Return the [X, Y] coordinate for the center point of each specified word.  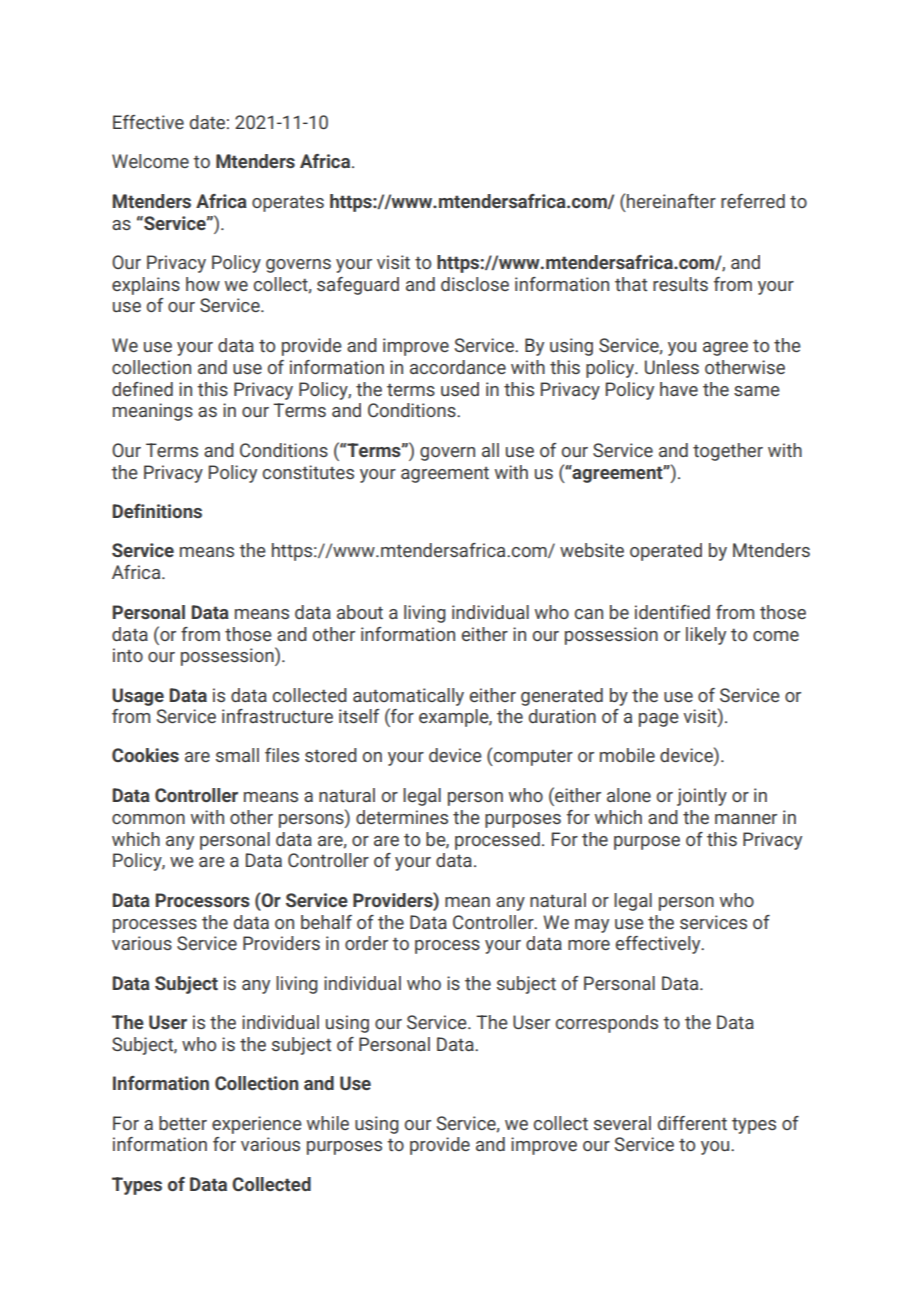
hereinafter [671, 201]
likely [706, 636]
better [183, 1123]
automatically [408, 697]
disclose [475, 284]
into [128, 655]
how [203, 284]
